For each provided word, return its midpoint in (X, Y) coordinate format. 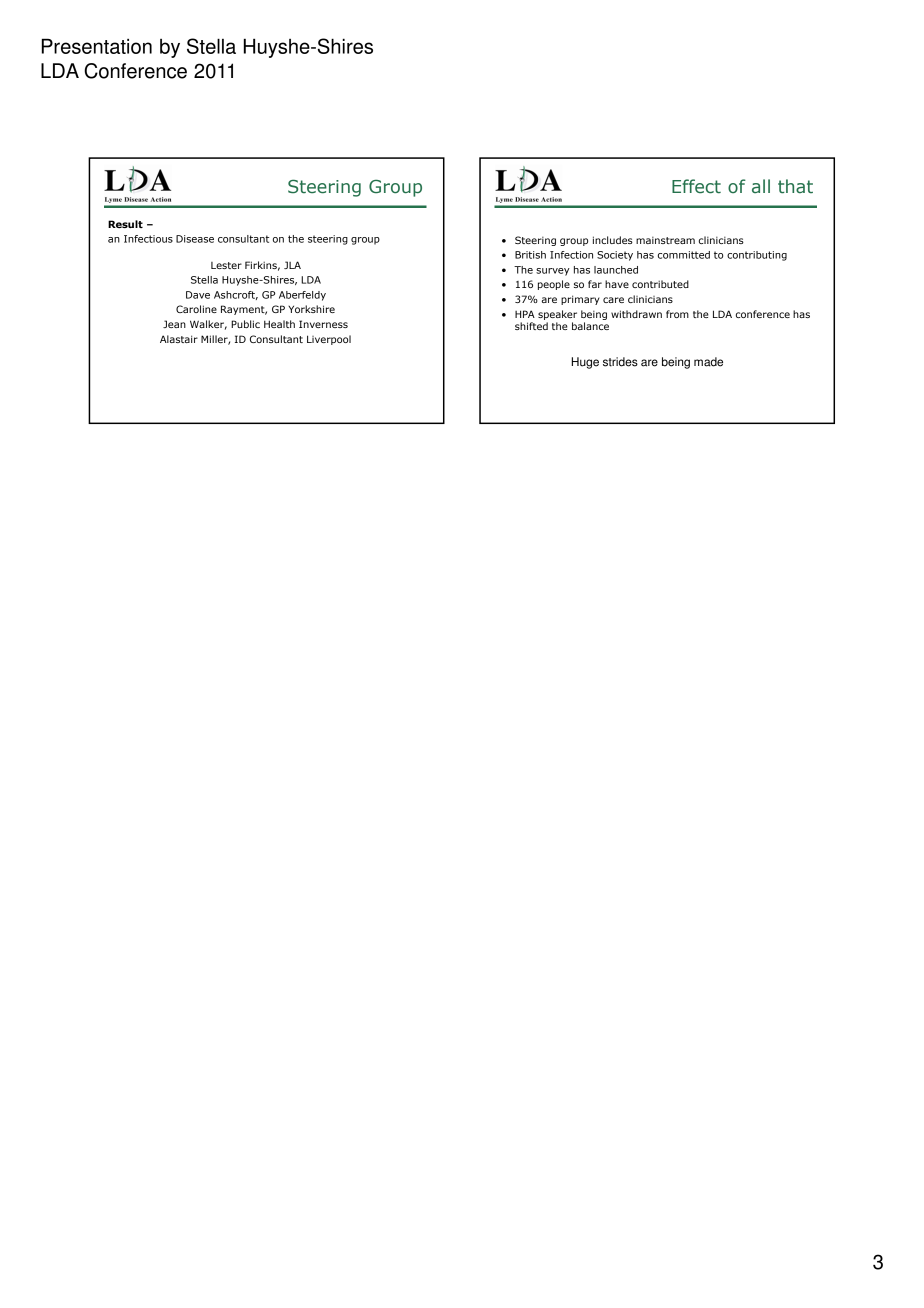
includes (613, 240)
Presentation (97, 46)
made (708, 362)
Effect (696, 186)
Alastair (179, 339)
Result (125, 224)
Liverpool (329, 340)
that (795, 186)
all (761, 186)
